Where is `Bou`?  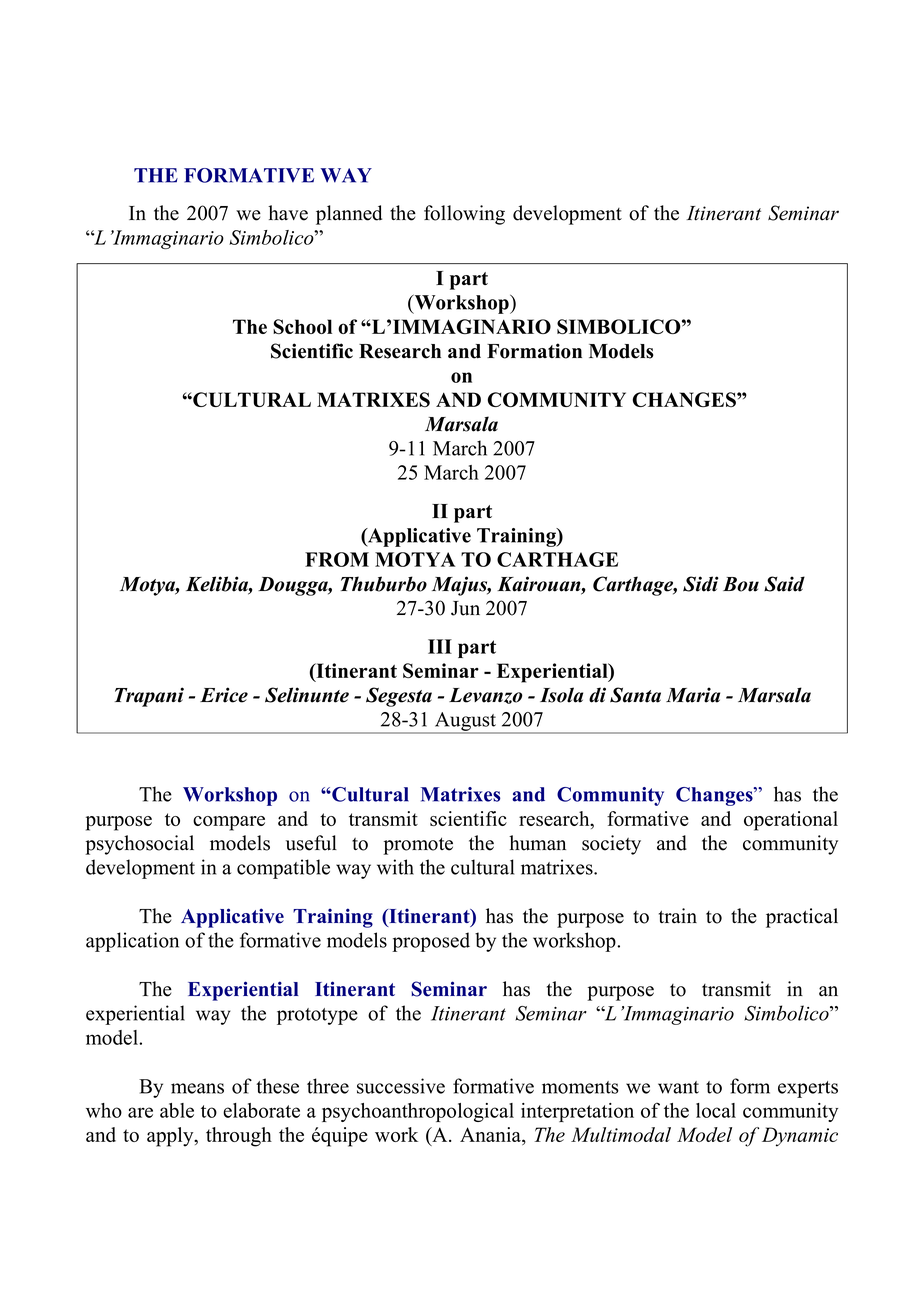 Bou is located at coordinates (741, 584).
